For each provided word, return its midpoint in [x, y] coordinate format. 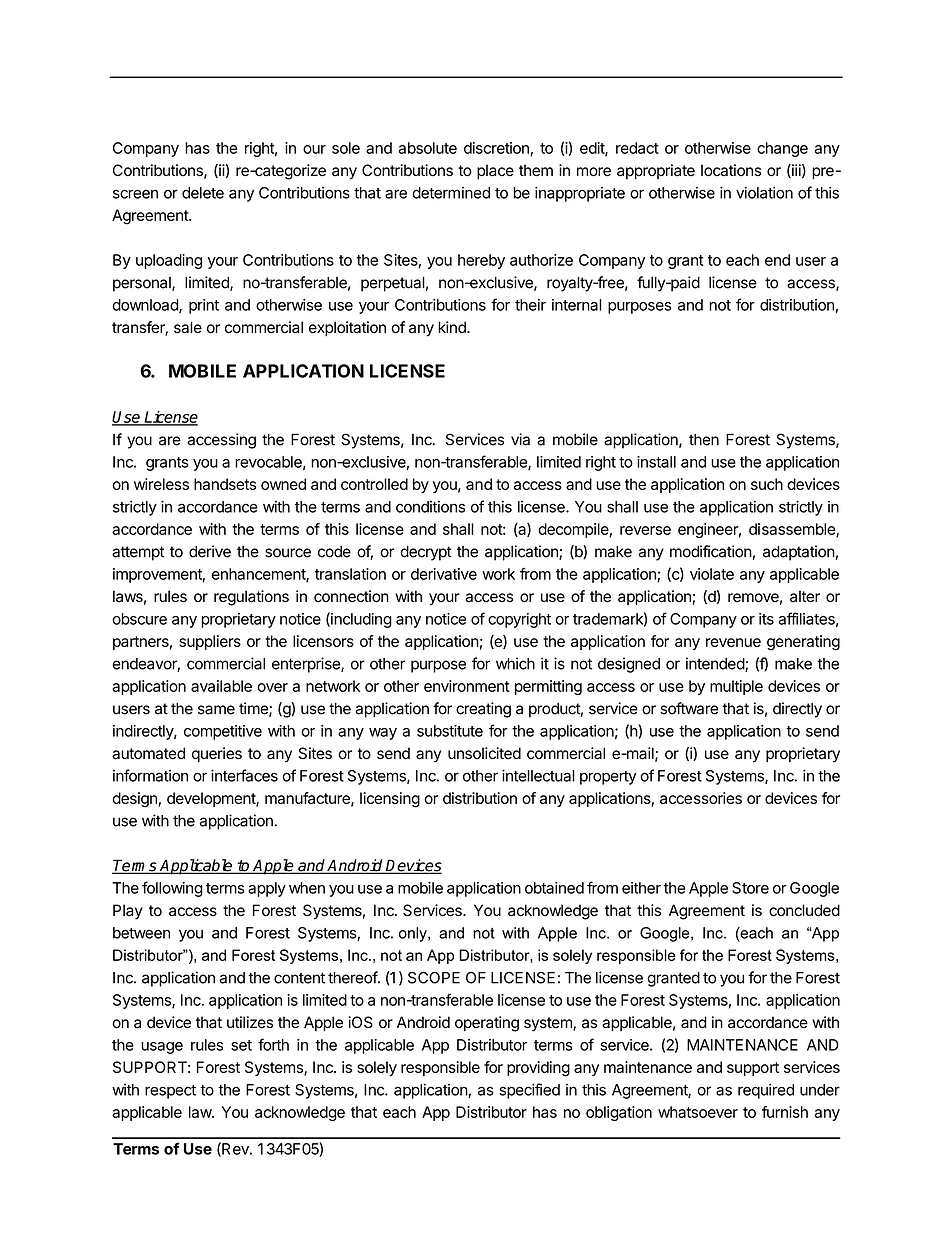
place [495, 172]
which [515, 663]
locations [731, 170]
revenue [733, 642]
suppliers [210, 642]
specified [529, 1091]
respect [170, 1092]
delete [203, 193]
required [766, 1091]
